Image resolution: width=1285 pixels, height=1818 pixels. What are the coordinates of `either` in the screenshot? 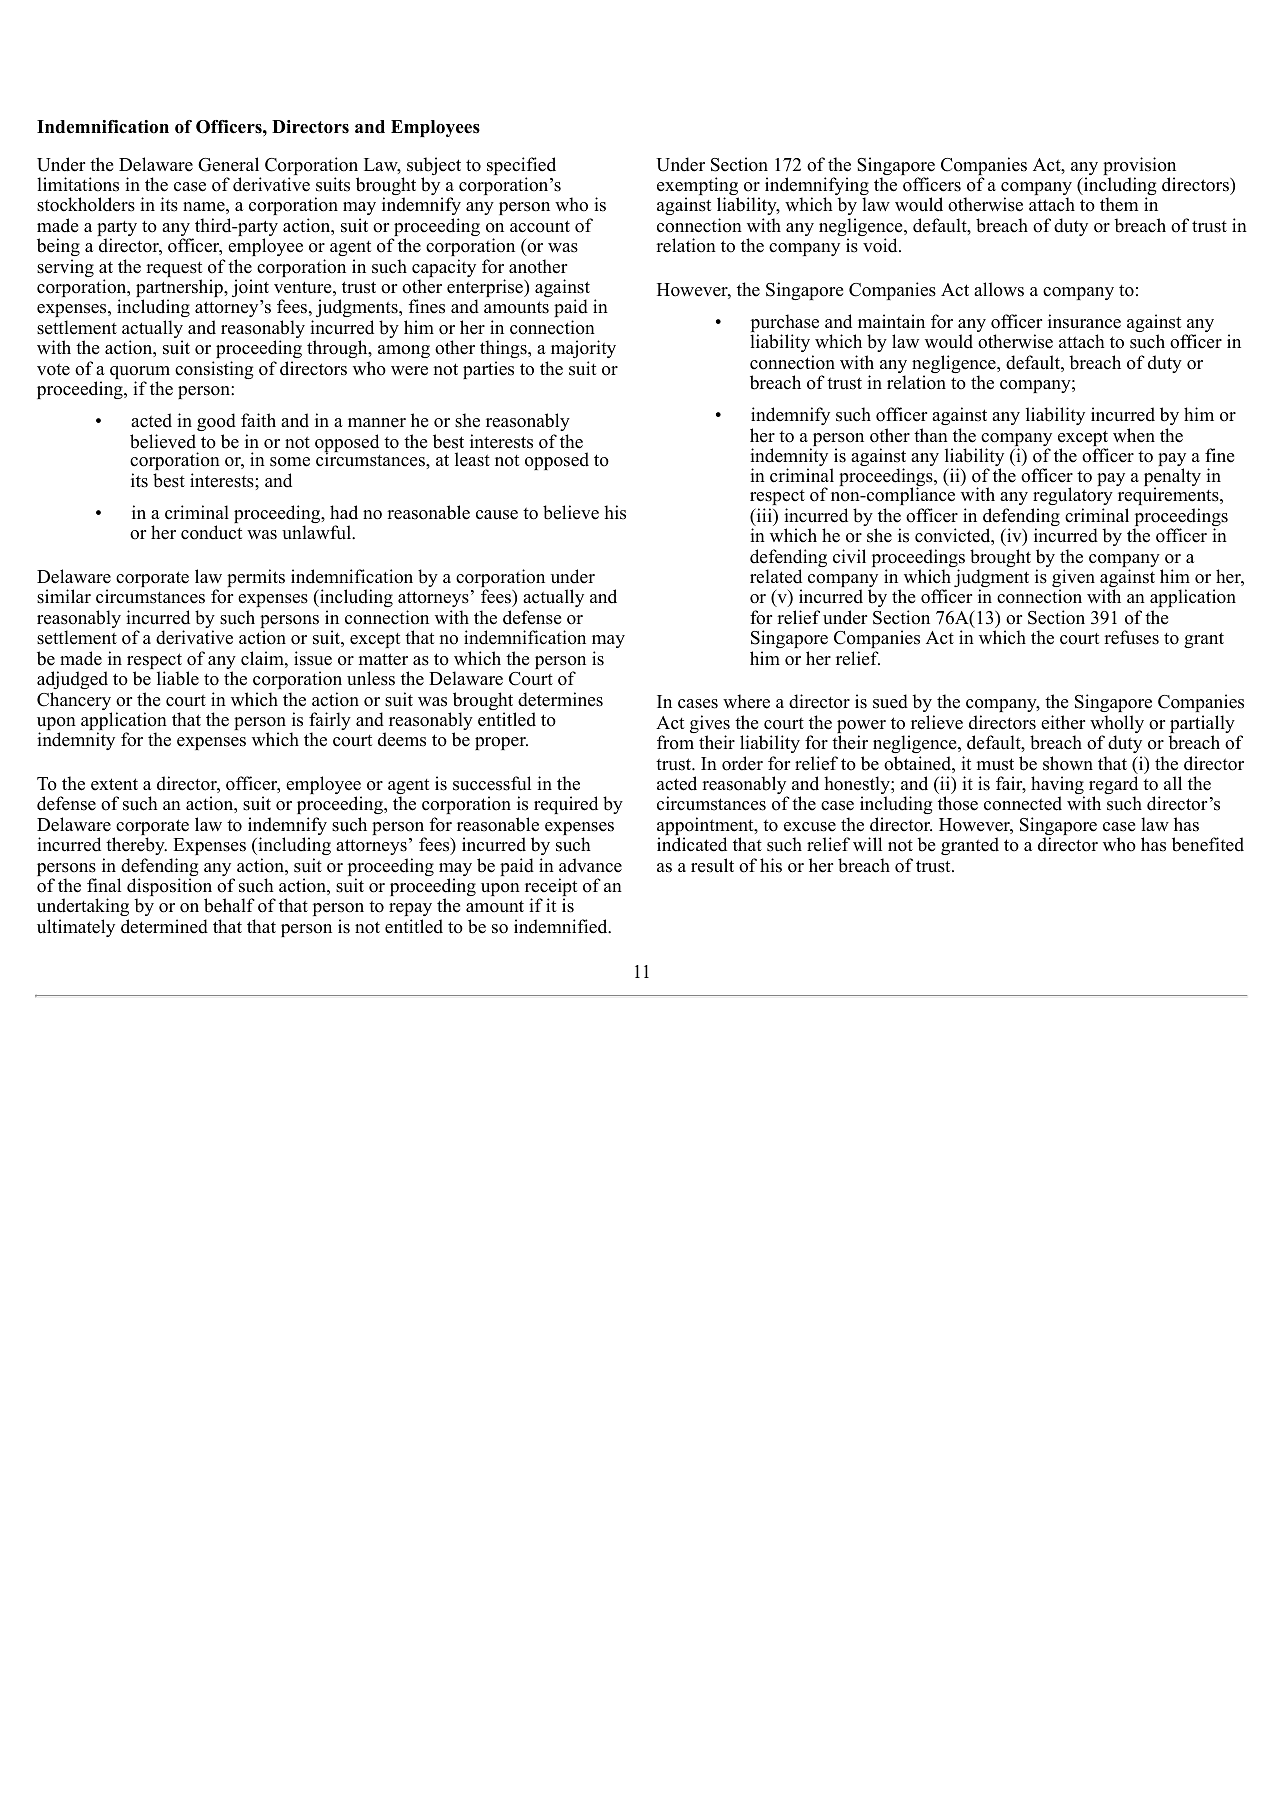 It's located at (1063, 722).
